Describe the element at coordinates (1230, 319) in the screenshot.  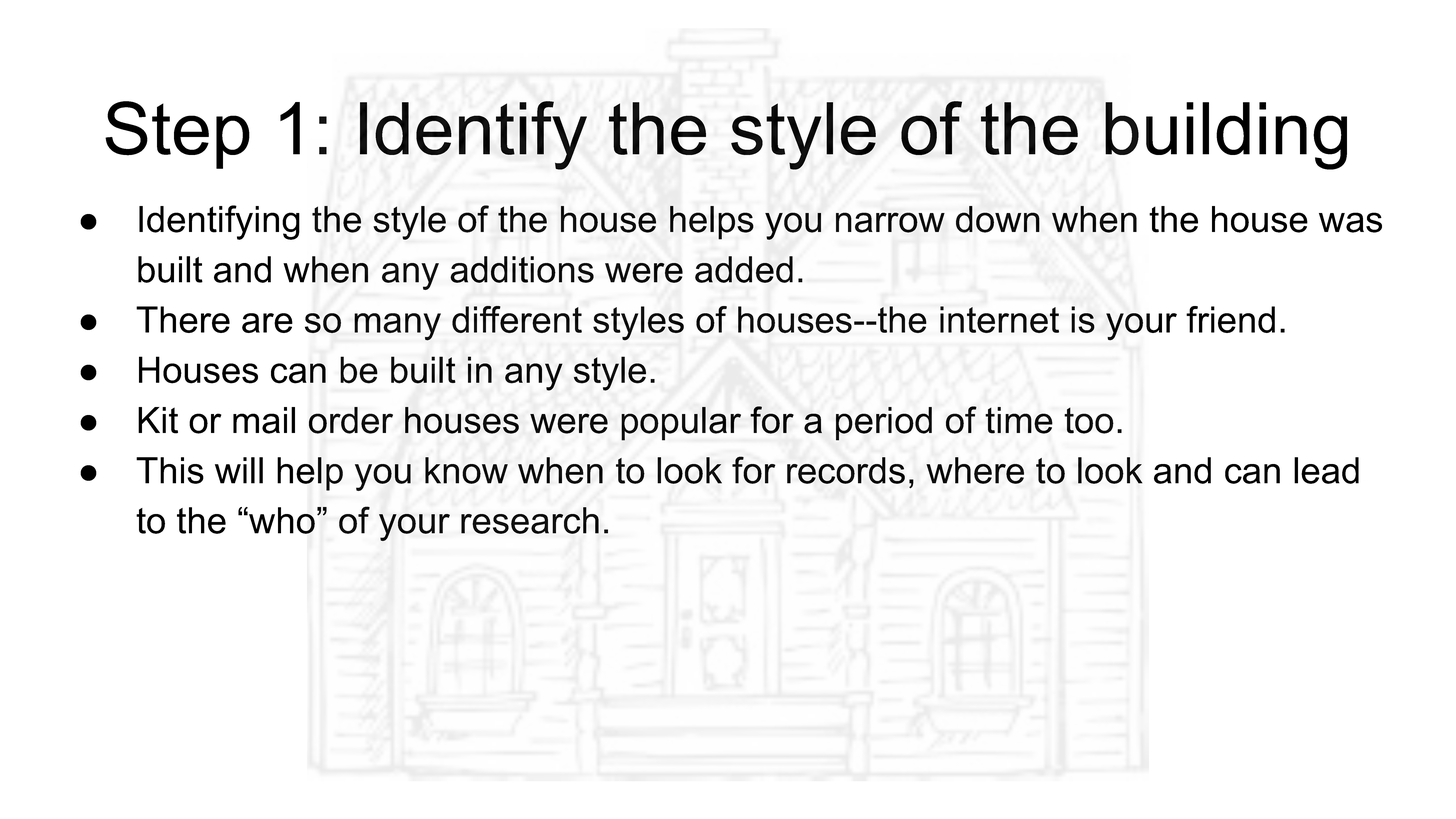
I see `friend` at that location.
